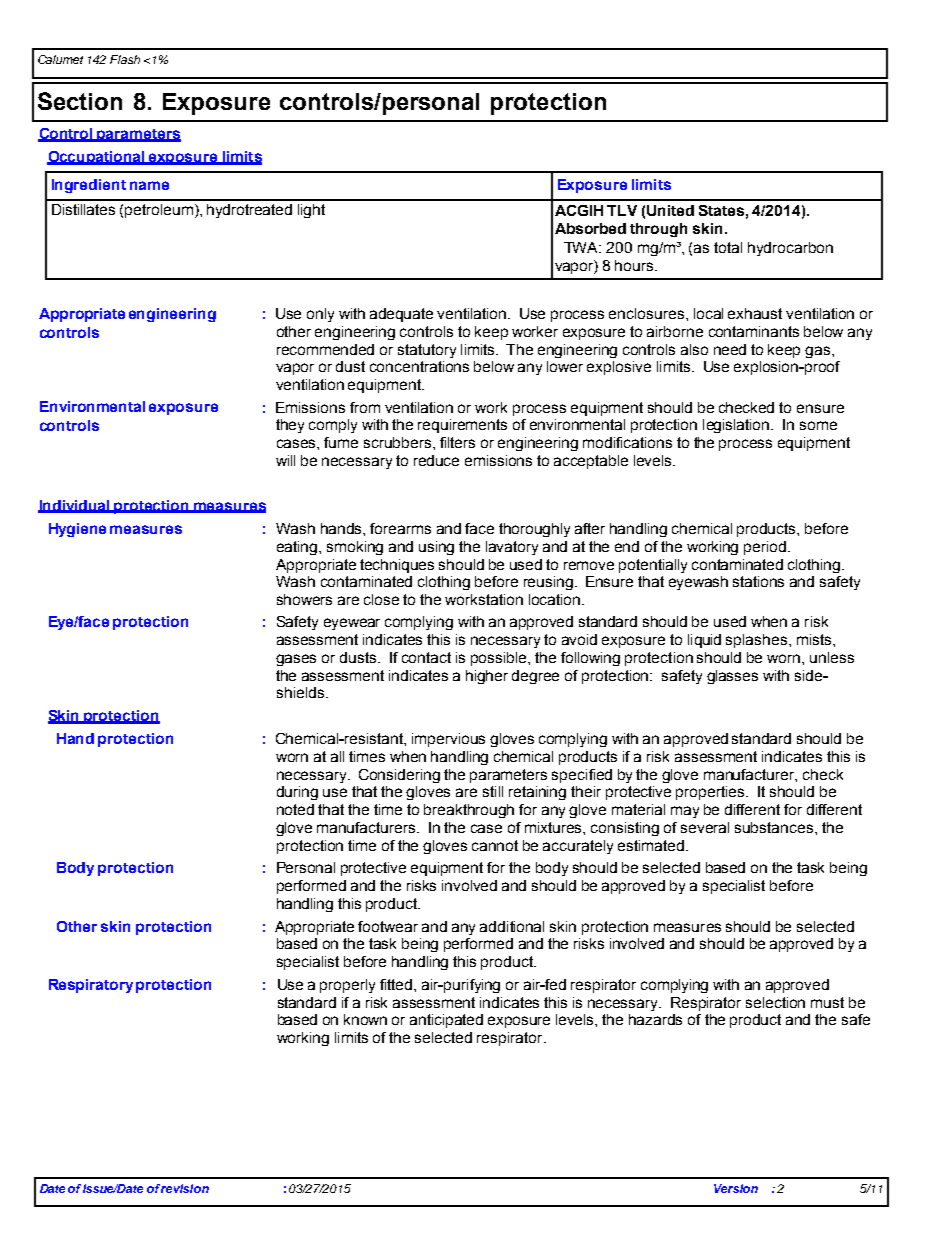 The width and height of the screenshot is (952, 1233). What do you see at coordinates (311, 211) in the screenshot?
I see `light` at bounding box center [311, 211].
